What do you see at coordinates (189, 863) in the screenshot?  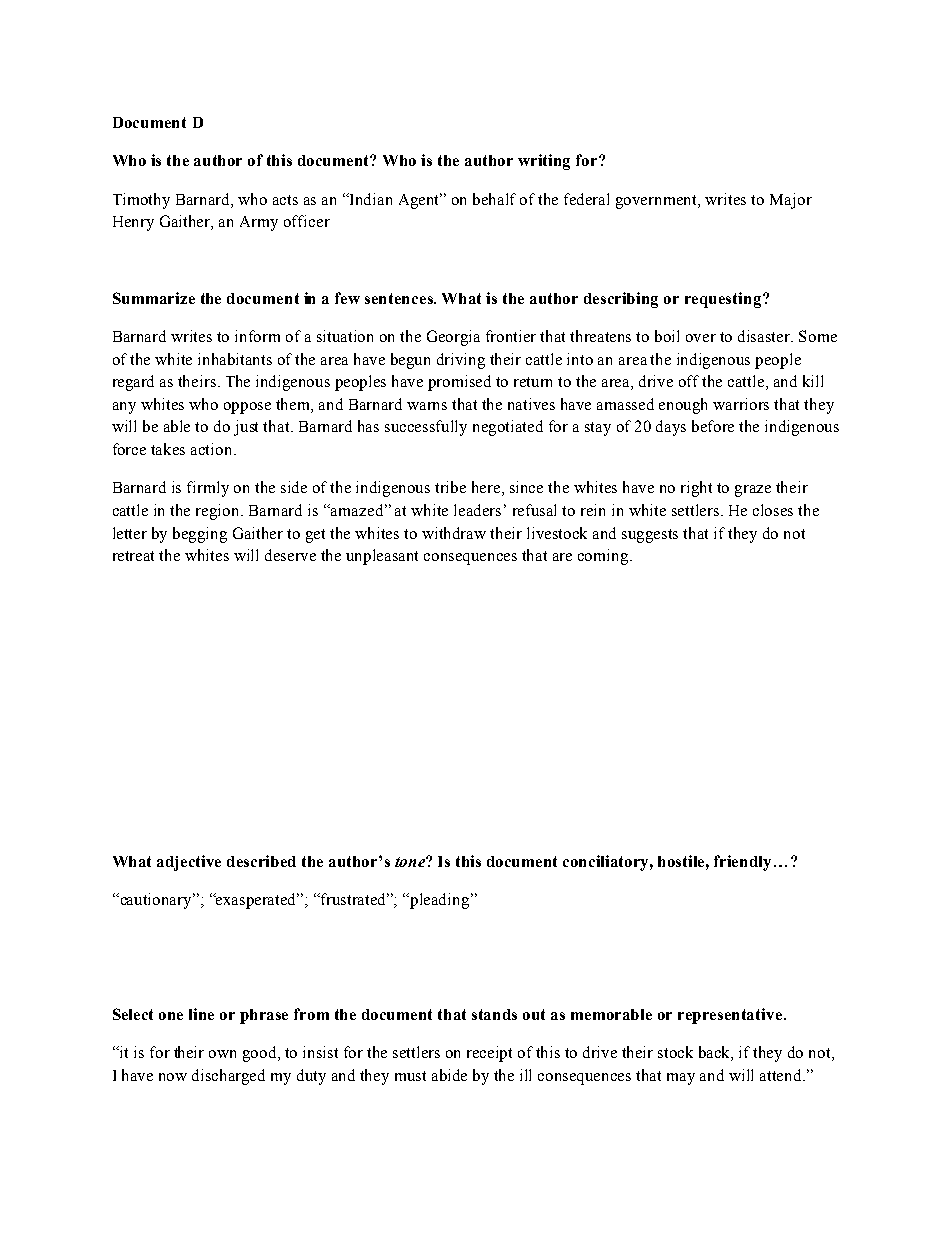 I see `adjective` at bounding box center [189, 863].
